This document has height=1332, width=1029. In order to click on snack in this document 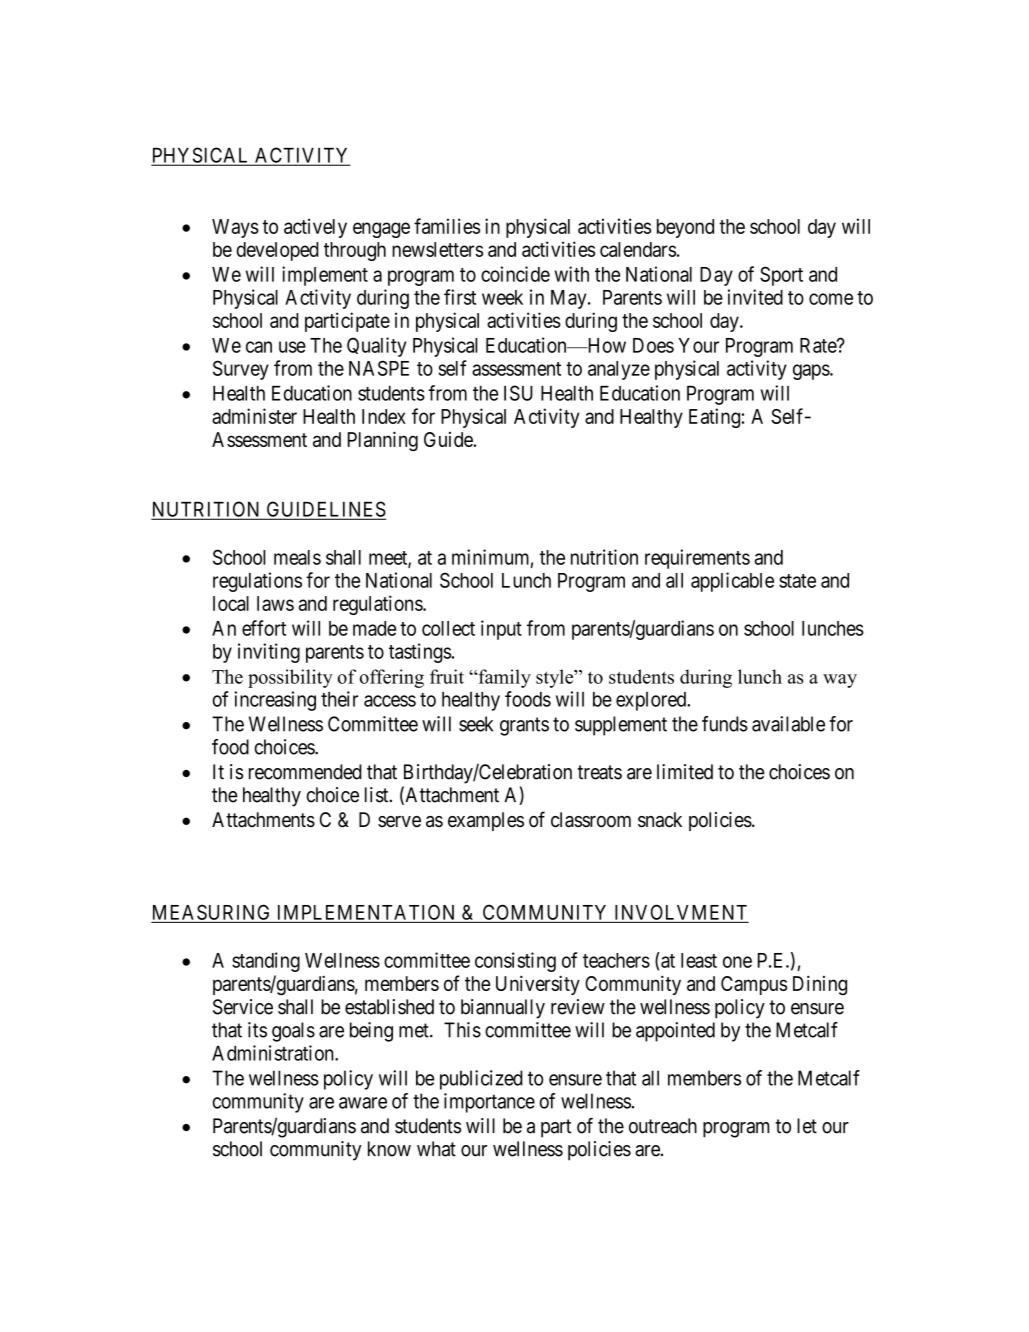, I will do `click(660, 820)`.
